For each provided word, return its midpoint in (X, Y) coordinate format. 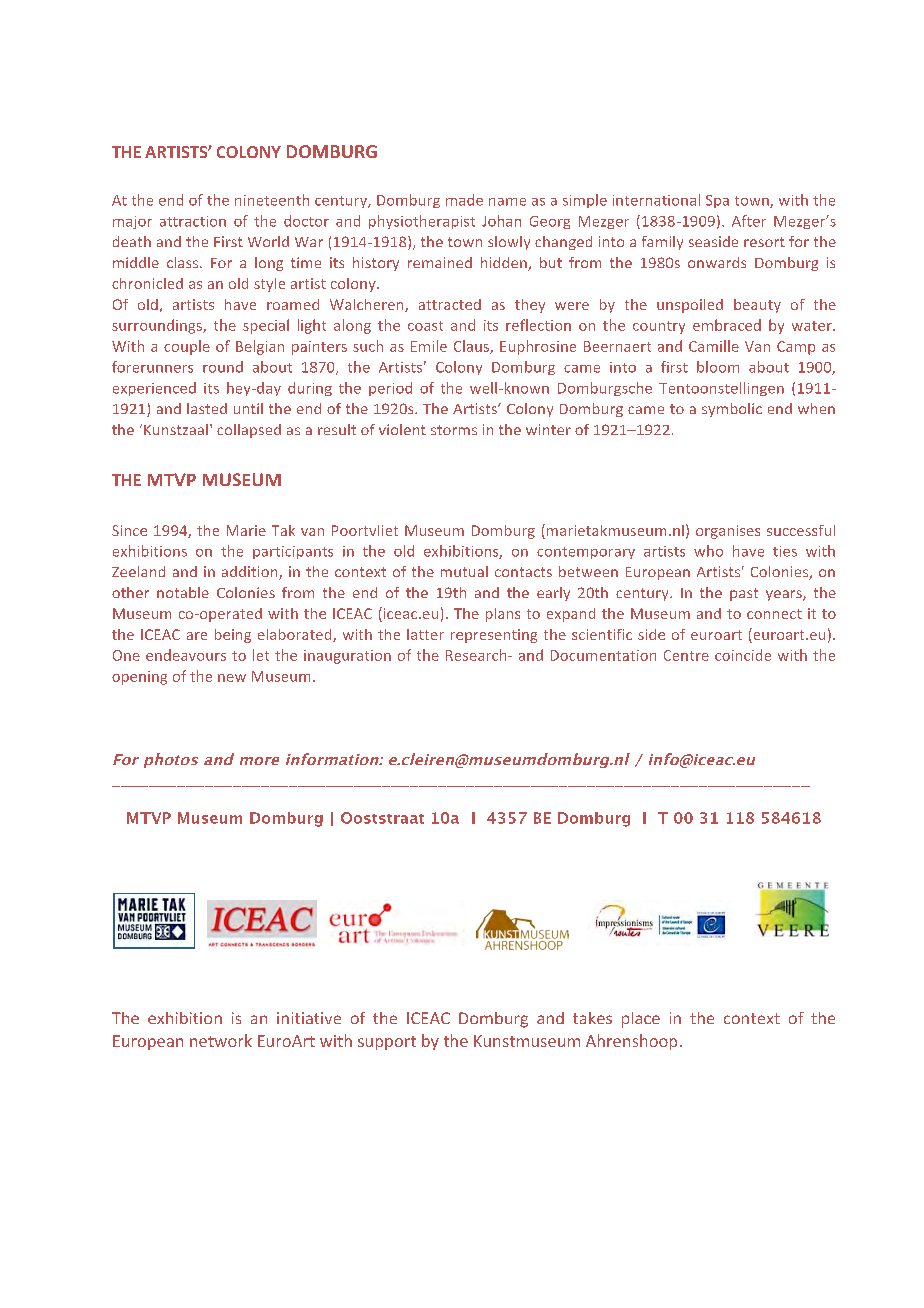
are (197, 636)
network (221, 1040)
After (749, 221)
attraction (193, 221)
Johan (501, 221)
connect (774, 614)
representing (494, 636)
